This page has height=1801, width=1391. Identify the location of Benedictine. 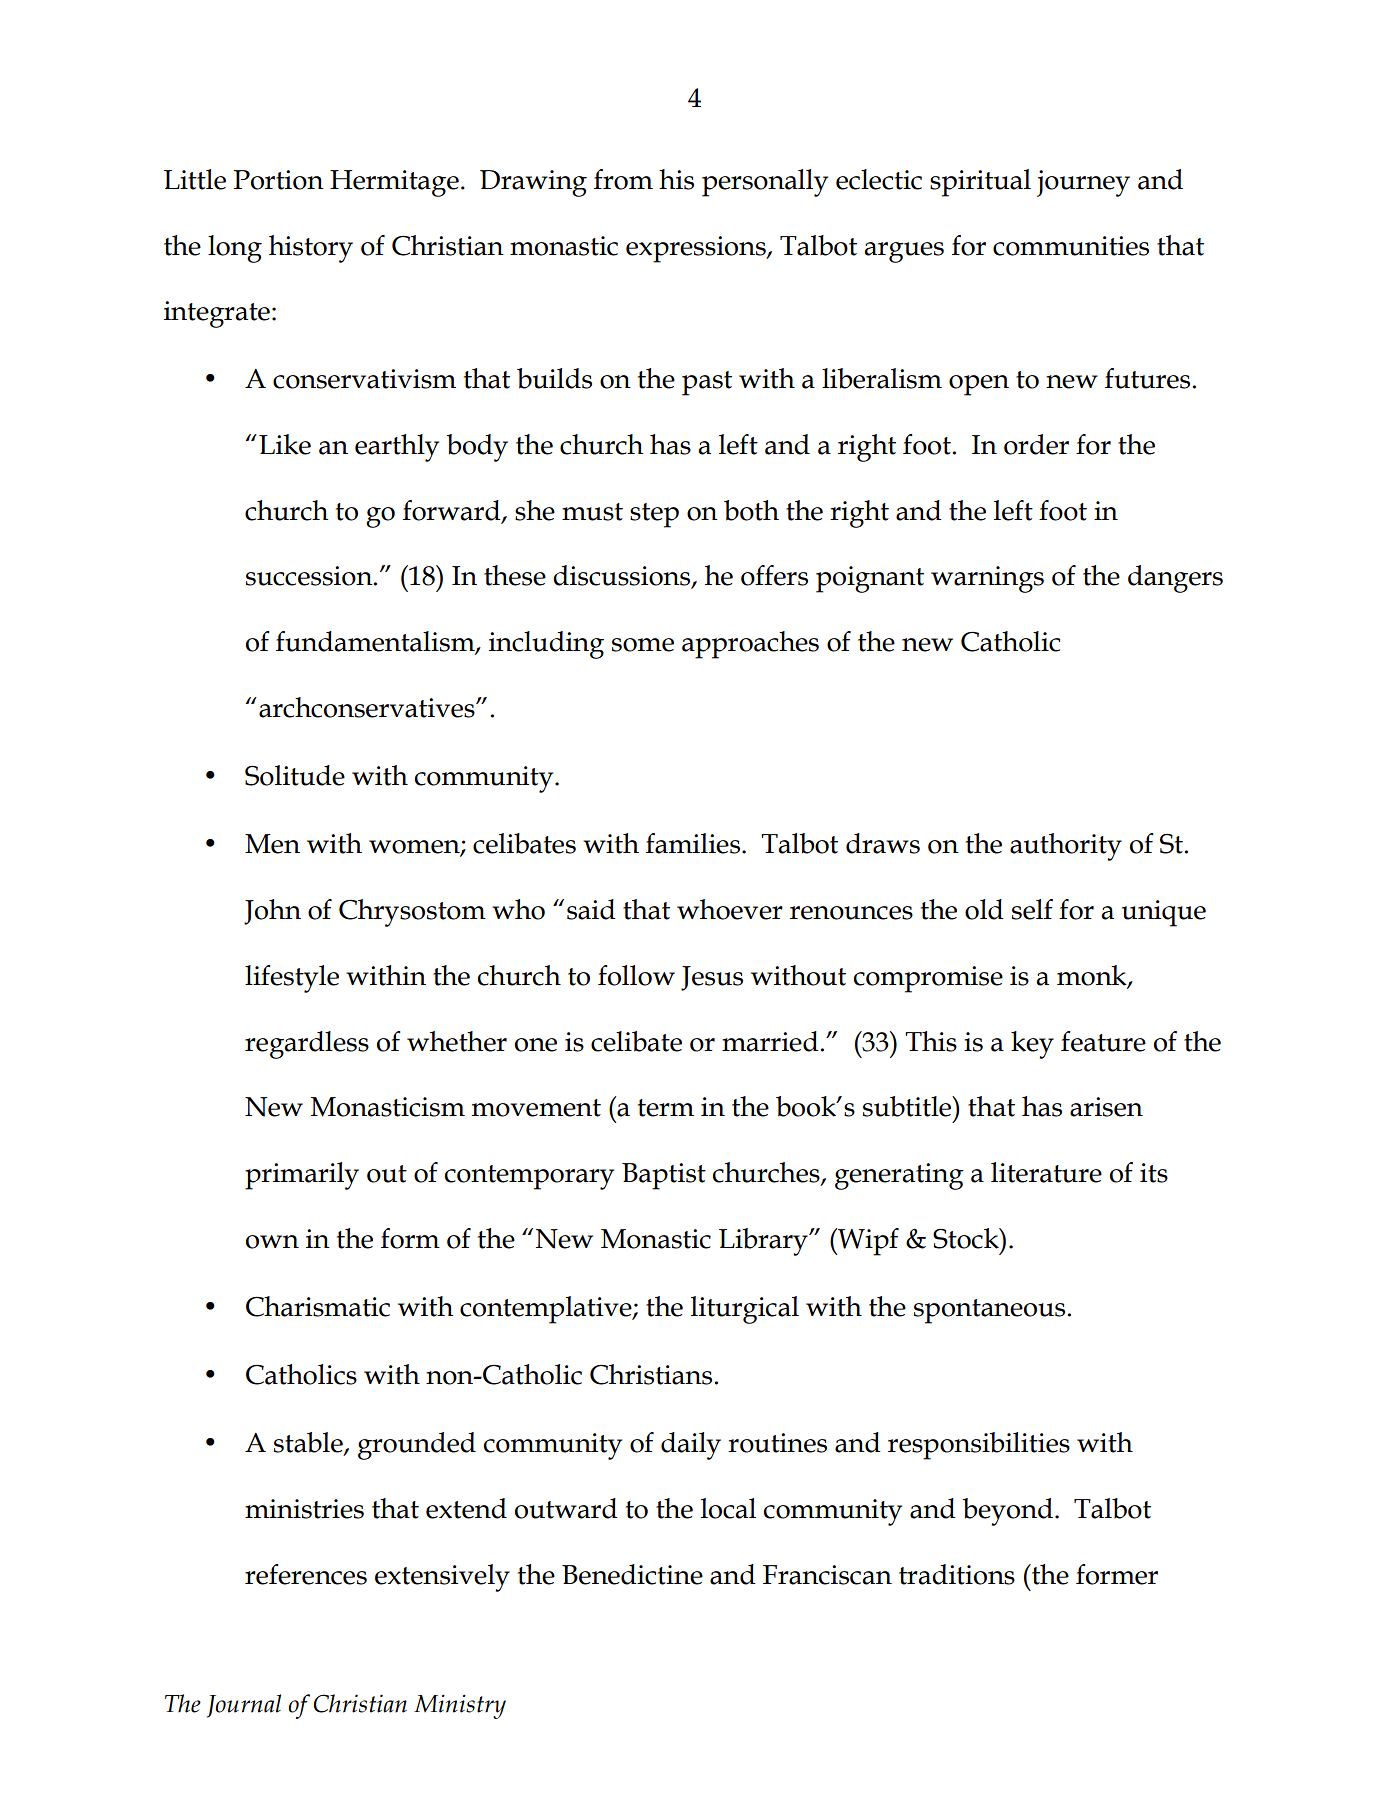
(632, 1574).
